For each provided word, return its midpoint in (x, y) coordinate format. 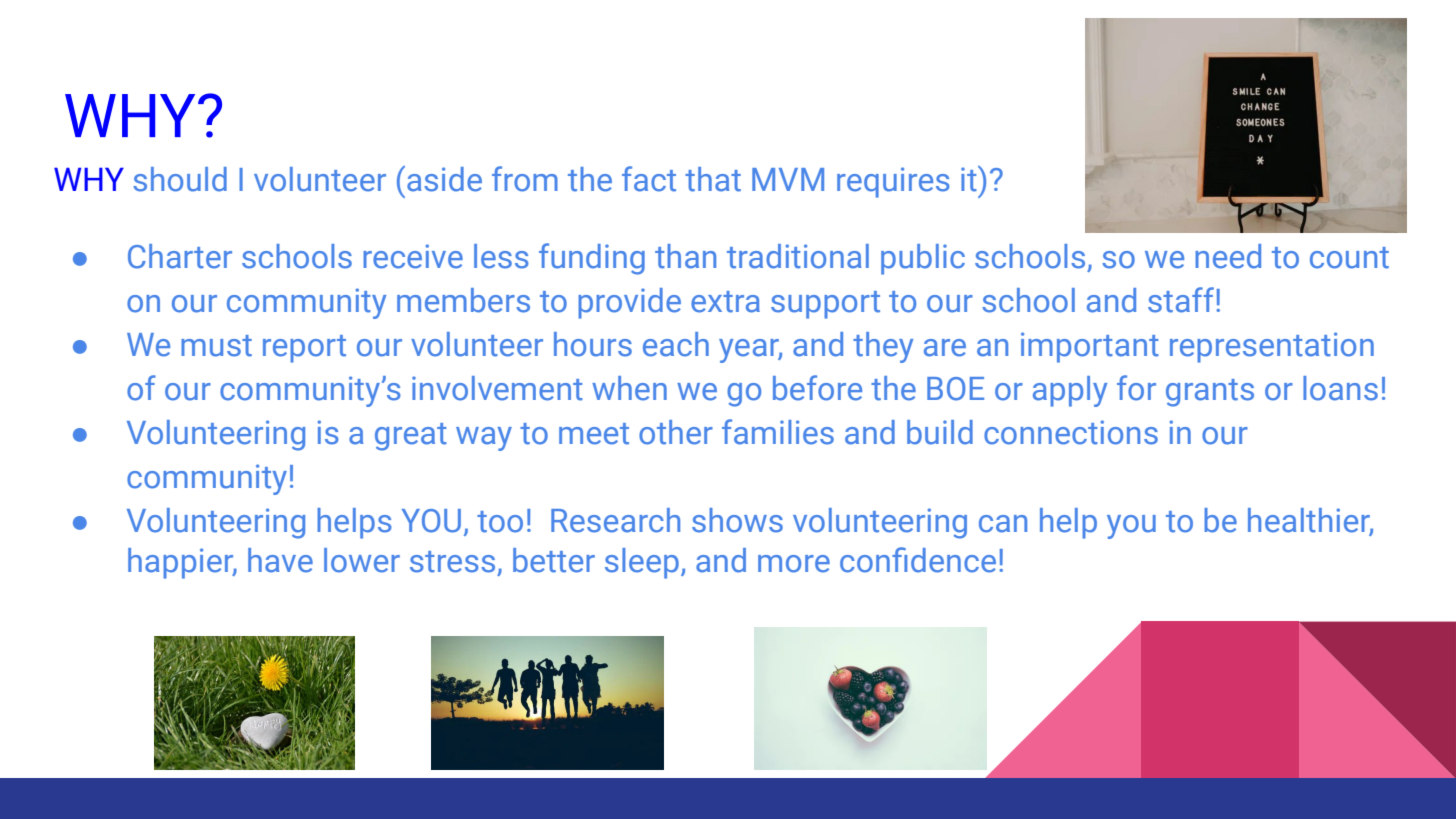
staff (1182, 300)
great (411, 437)
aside (444, 179)
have (280, 560)
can (1003, 524)
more (794, 564)
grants (1210, 393)
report (304, 349)
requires (893, 182)
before (817, 388)
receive (413, 256)
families (778, 432)
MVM (788, 179)
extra (725, 302)
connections (1071, 432)
